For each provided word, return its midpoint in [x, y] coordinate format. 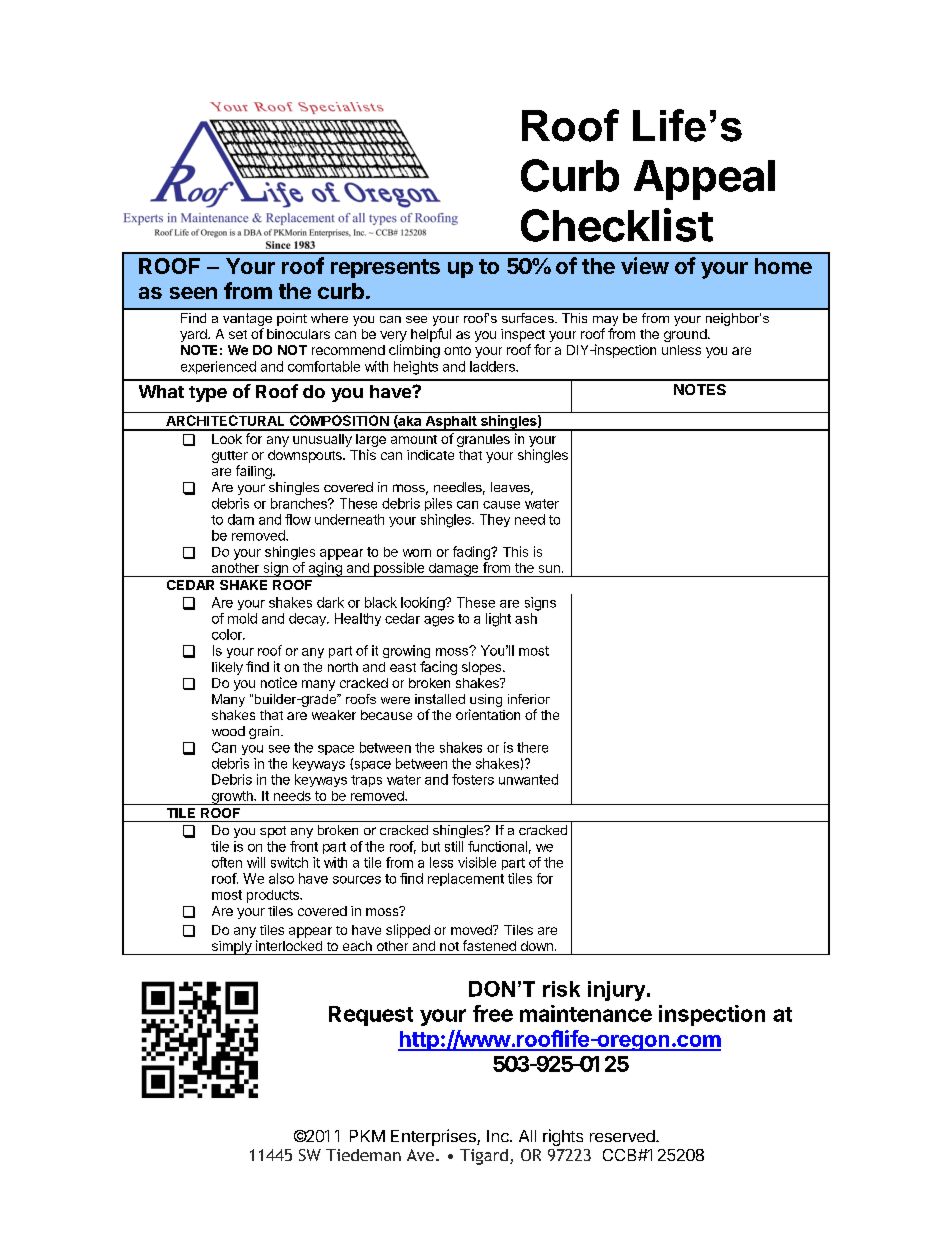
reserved [623, 1136]
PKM [367, 1136]
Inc [499, 1136]
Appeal [704, 180]
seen [193, 293]
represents [385, 268]
